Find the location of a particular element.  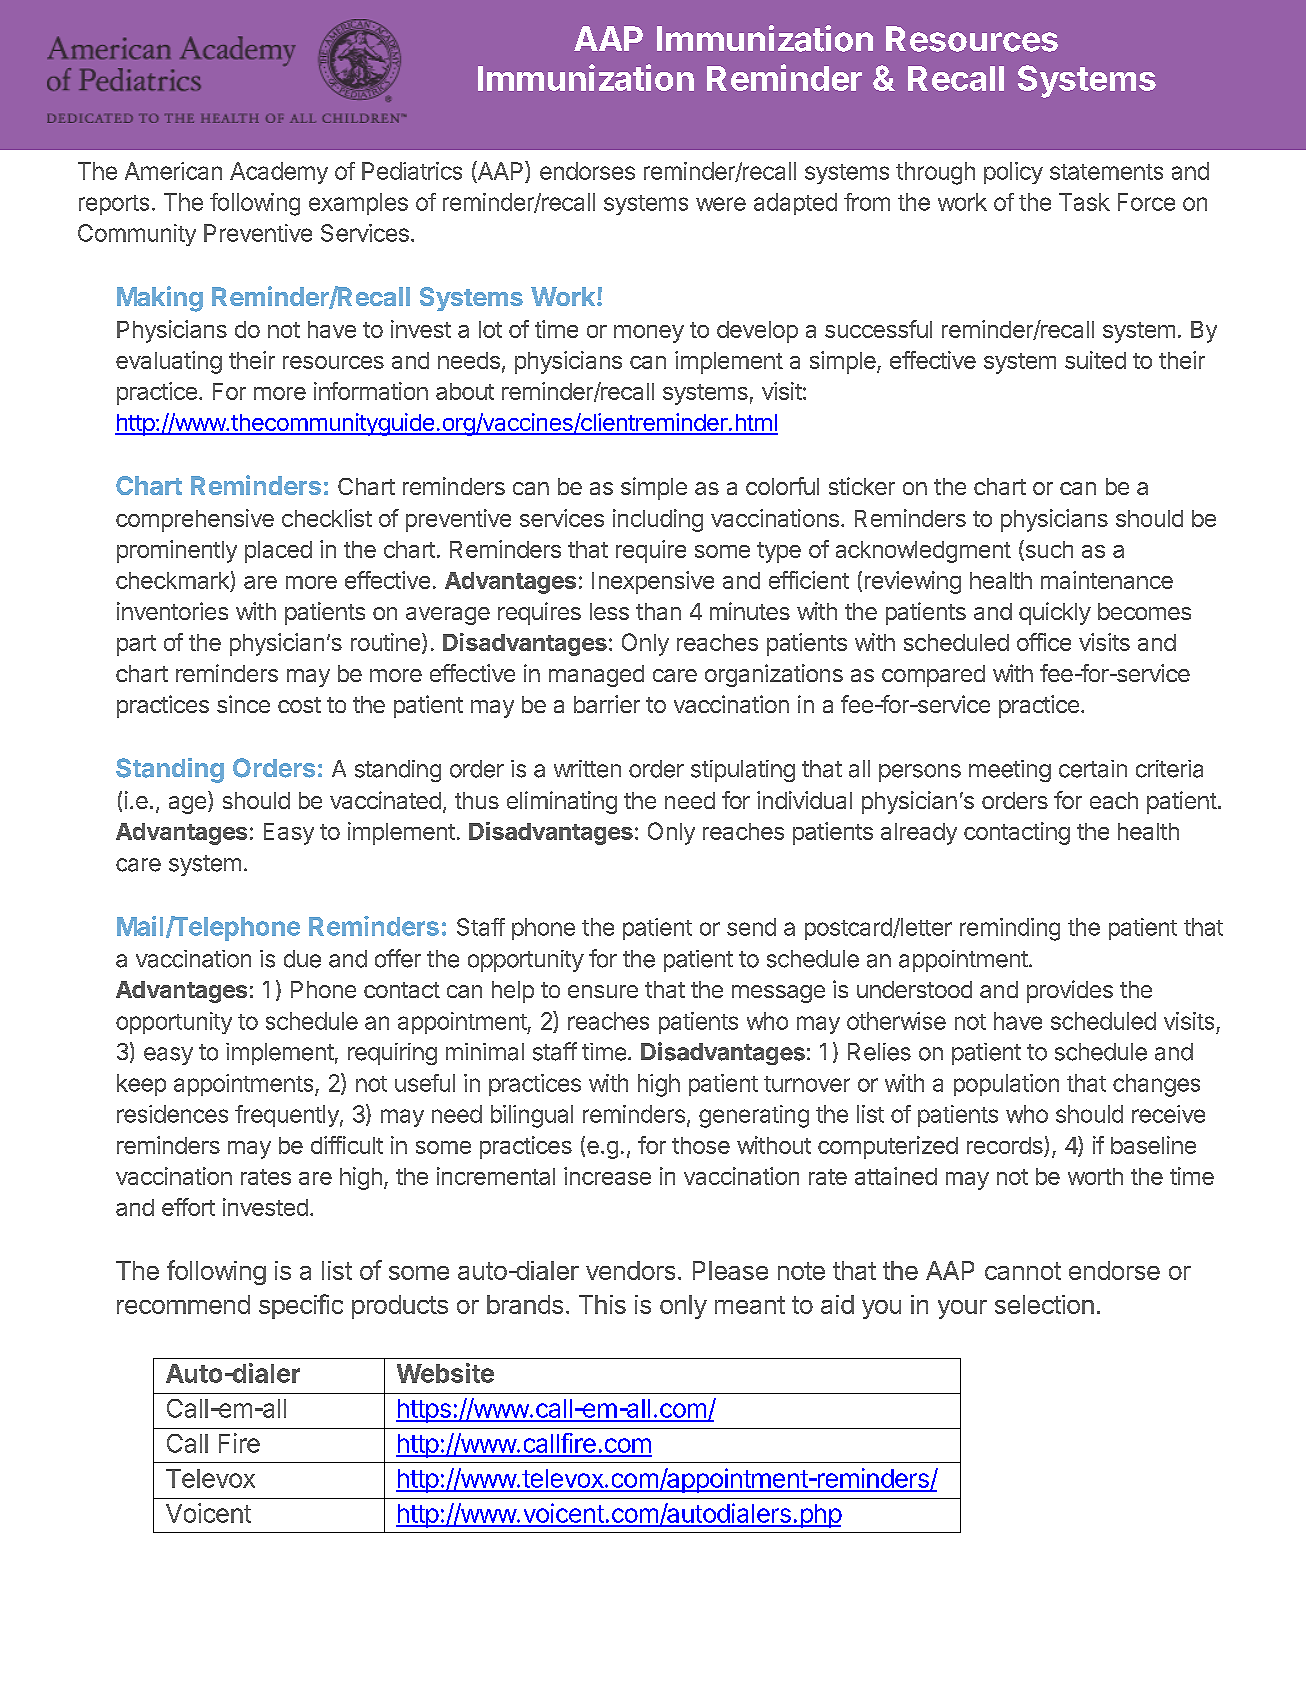

ensure is located at coordinates (603, 991).
